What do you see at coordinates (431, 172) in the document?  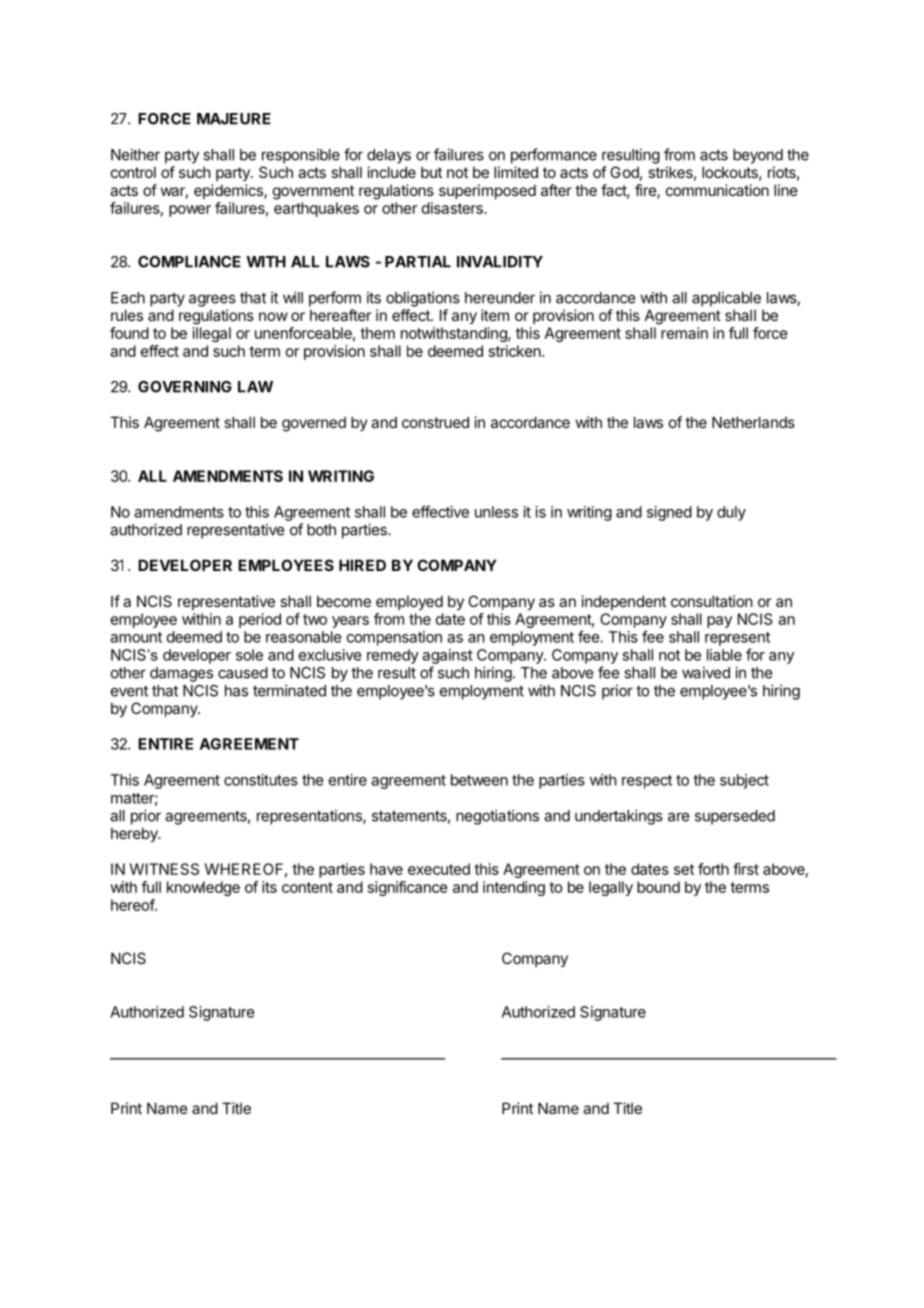 I see `but` at bounding box center [431, 172].
